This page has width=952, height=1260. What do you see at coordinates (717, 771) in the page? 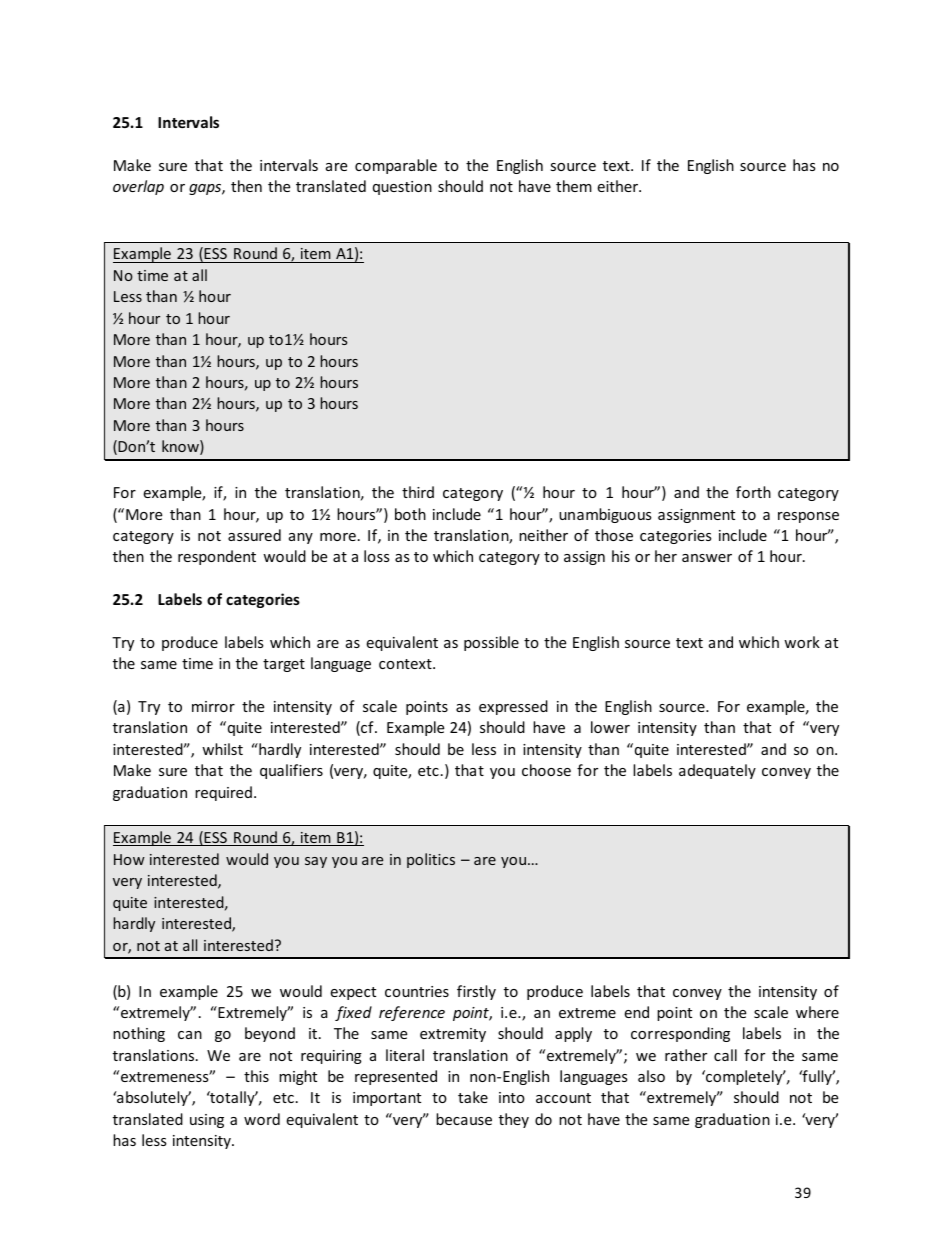
I see `adequately` at bounding box center [717, 771].
